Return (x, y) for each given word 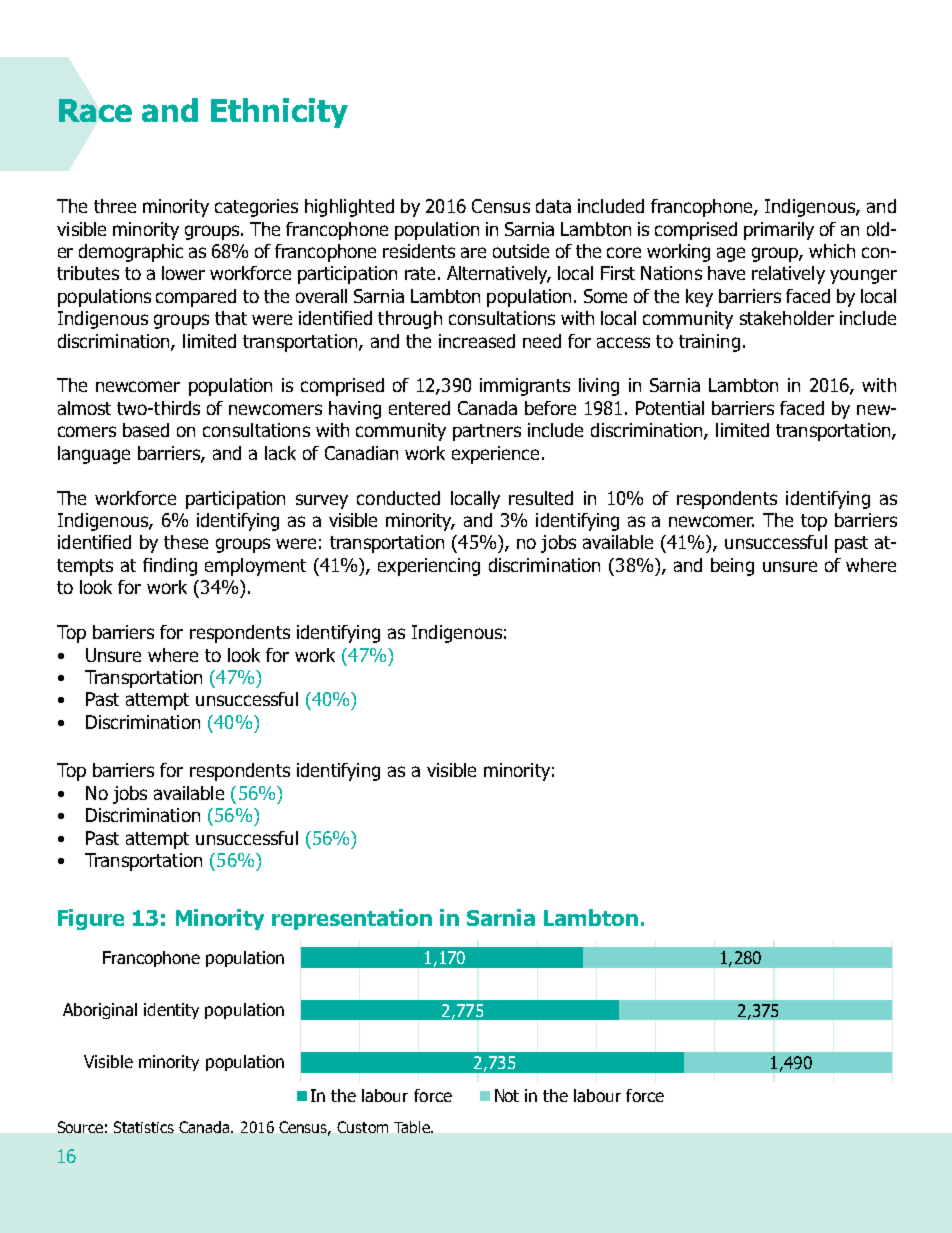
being (732, 567)
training (709, 343)
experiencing (429, 567)
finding (170, 567)
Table (413, 1127)
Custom (362, 1127)
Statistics (144, 1127)
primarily (779, 231)
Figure (91, 919)
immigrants (525, 387)
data (553, 206)
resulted (541, 498)
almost (84, 408)
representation (352, 919)
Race (95, 110)
